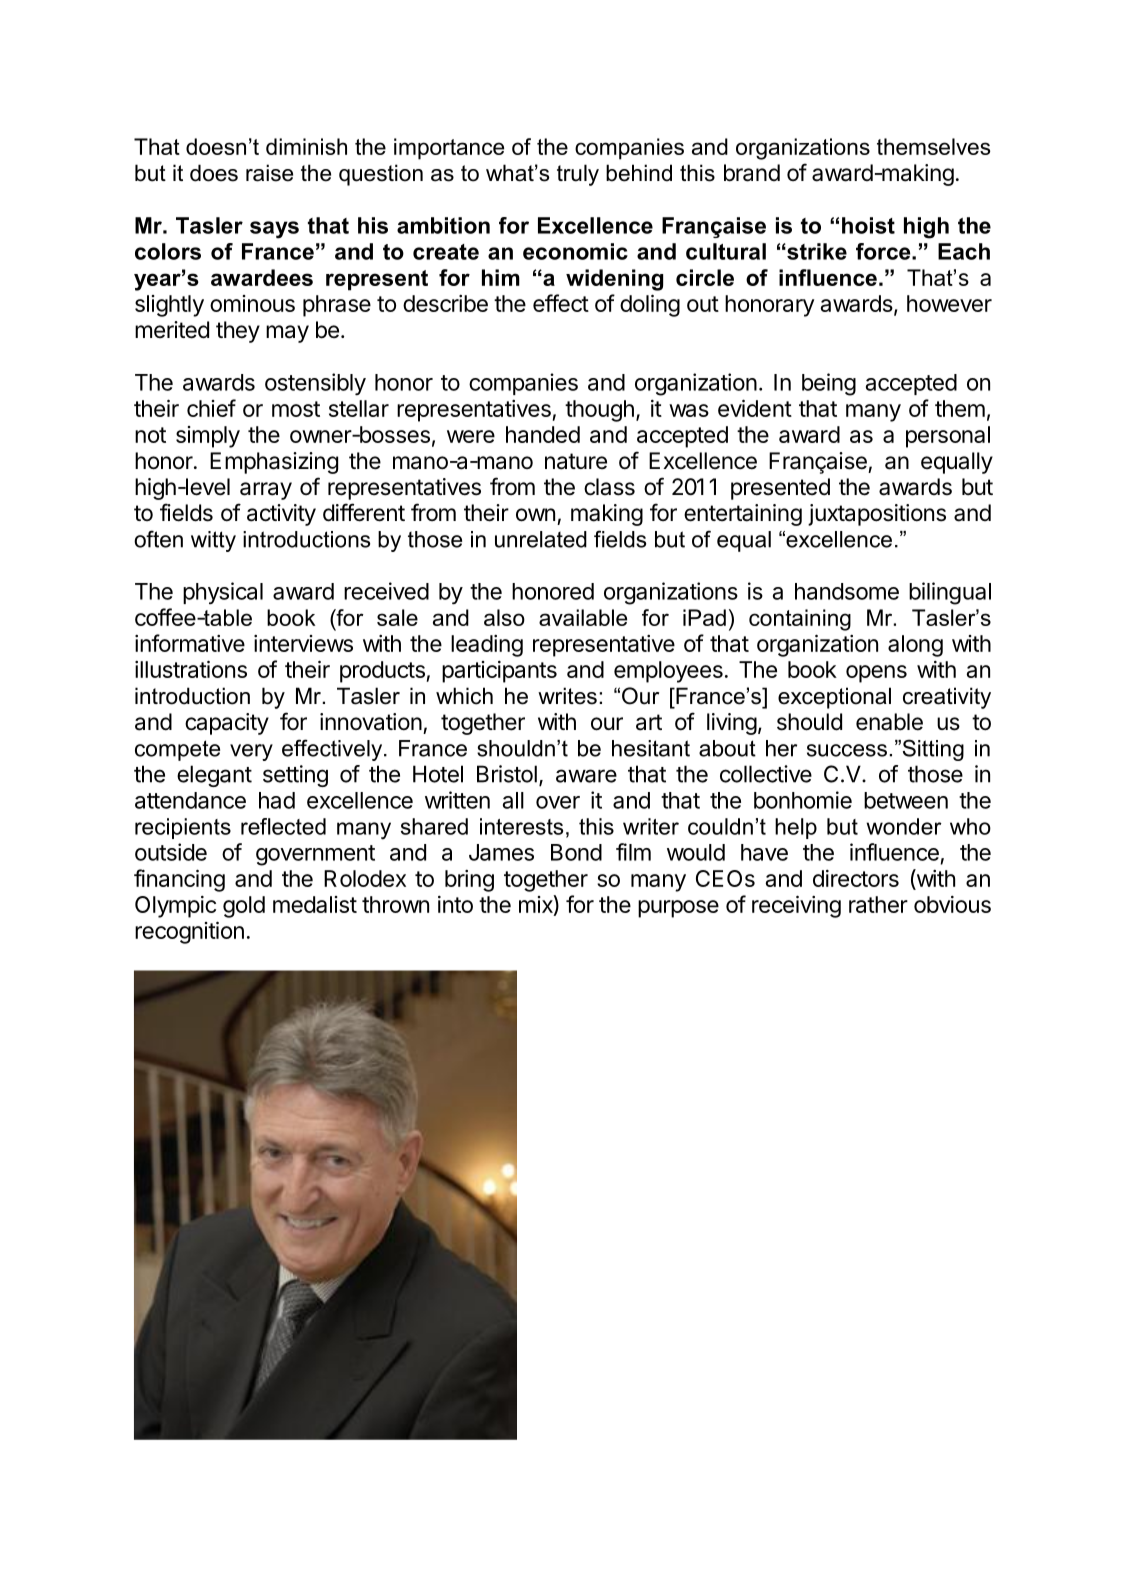 This screenshot has width=1126, height=1592. I want to click on hoist, so click(868, 225).
